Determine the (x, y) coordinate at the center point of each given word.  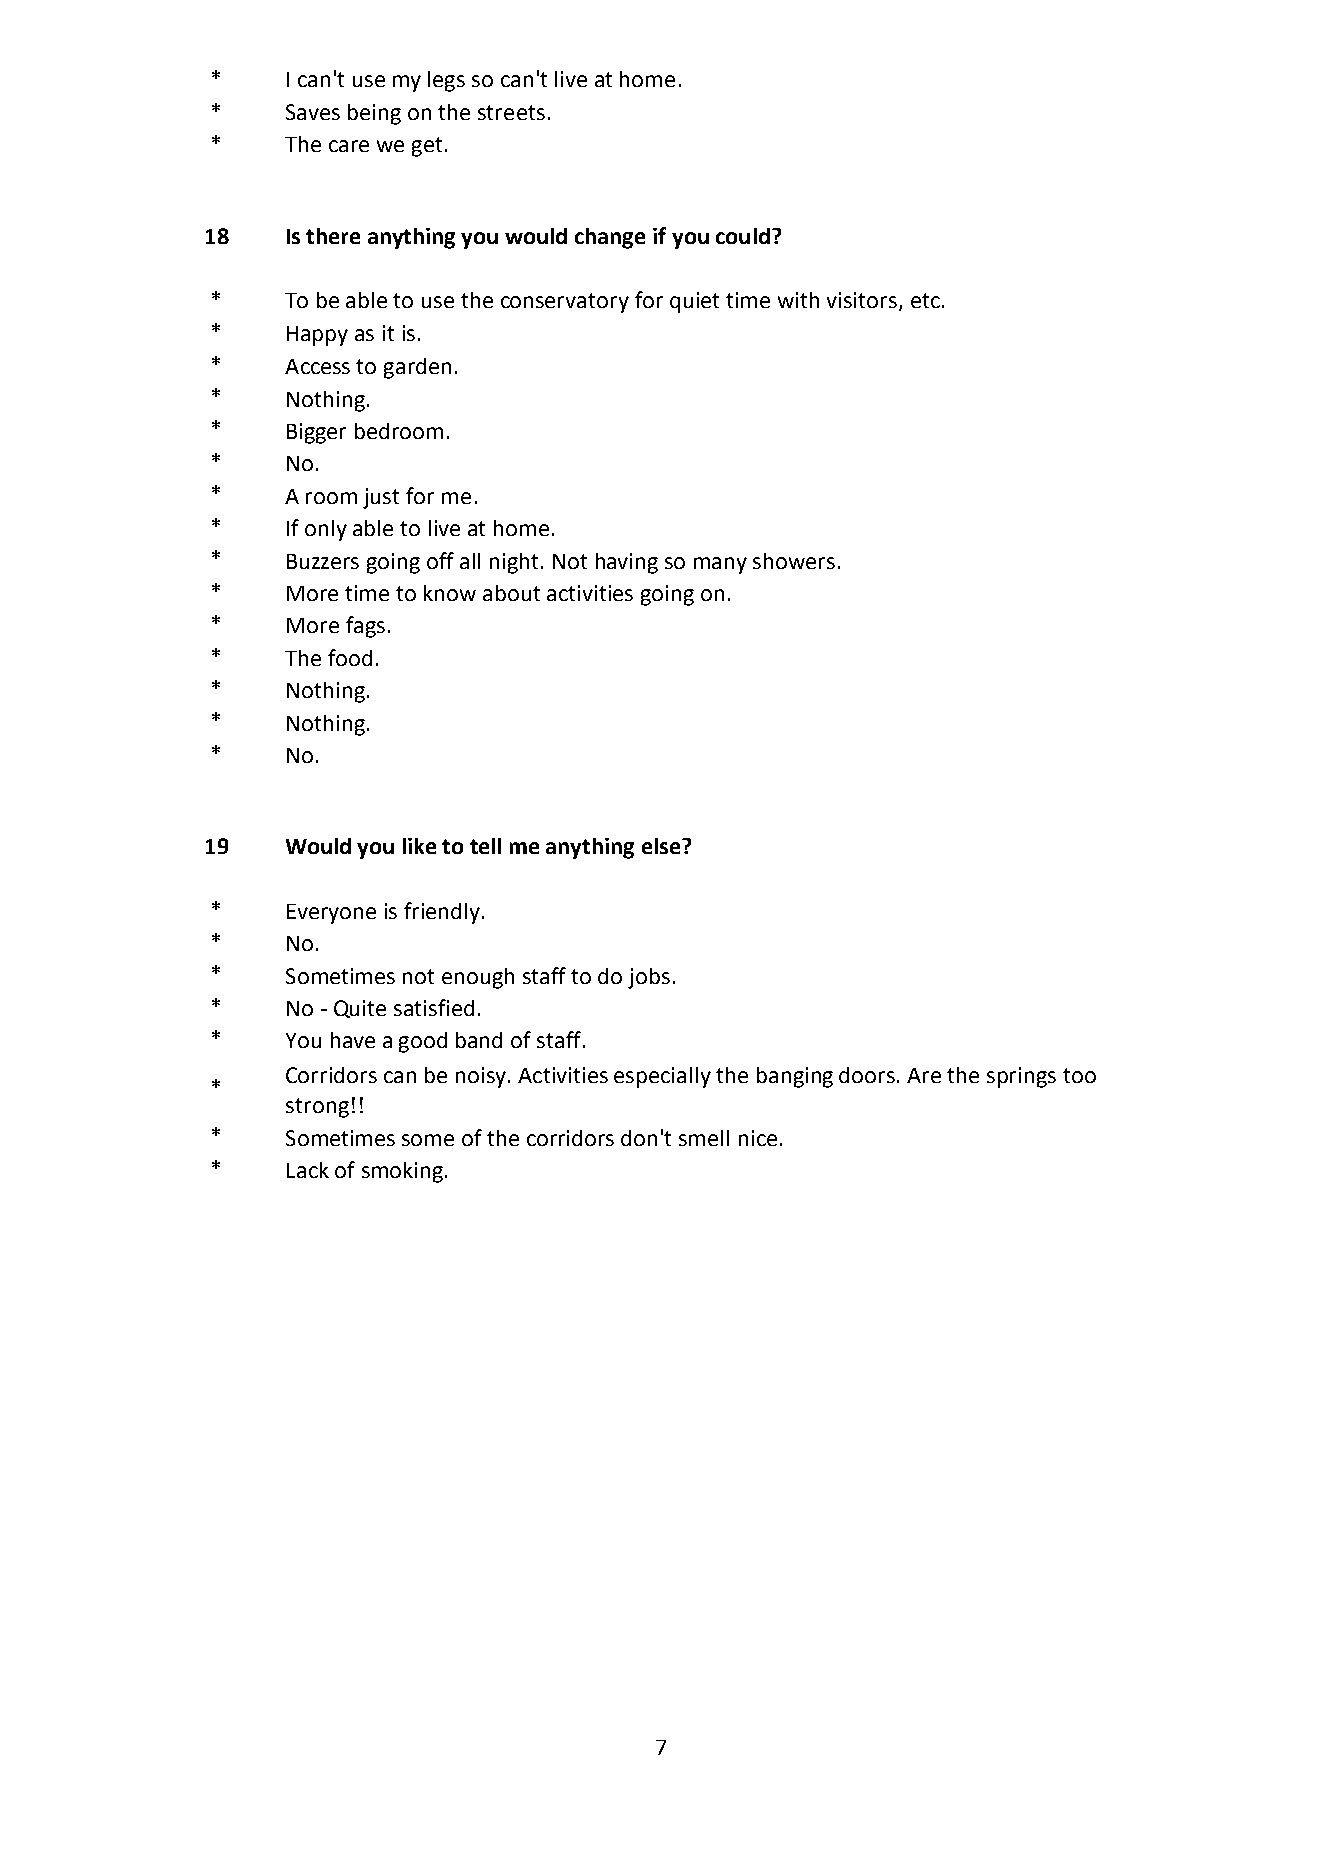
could (743, 236)
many (720, 565)
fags (365, 627)
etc (925, 300)
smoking (402, 1172)
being (374, 114)
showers (794, 561)
